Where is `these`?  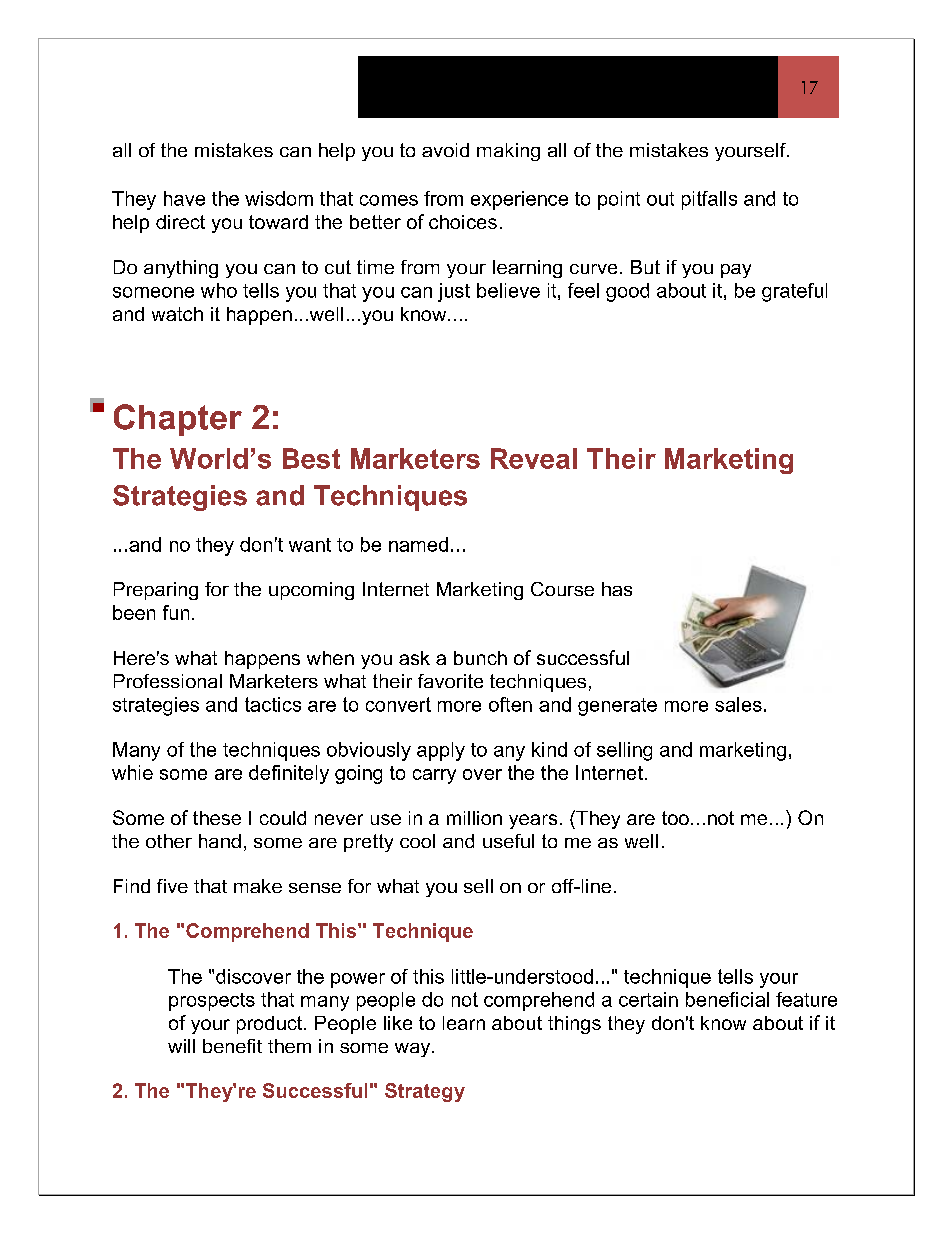 these is located at coordinates (217, 818).
